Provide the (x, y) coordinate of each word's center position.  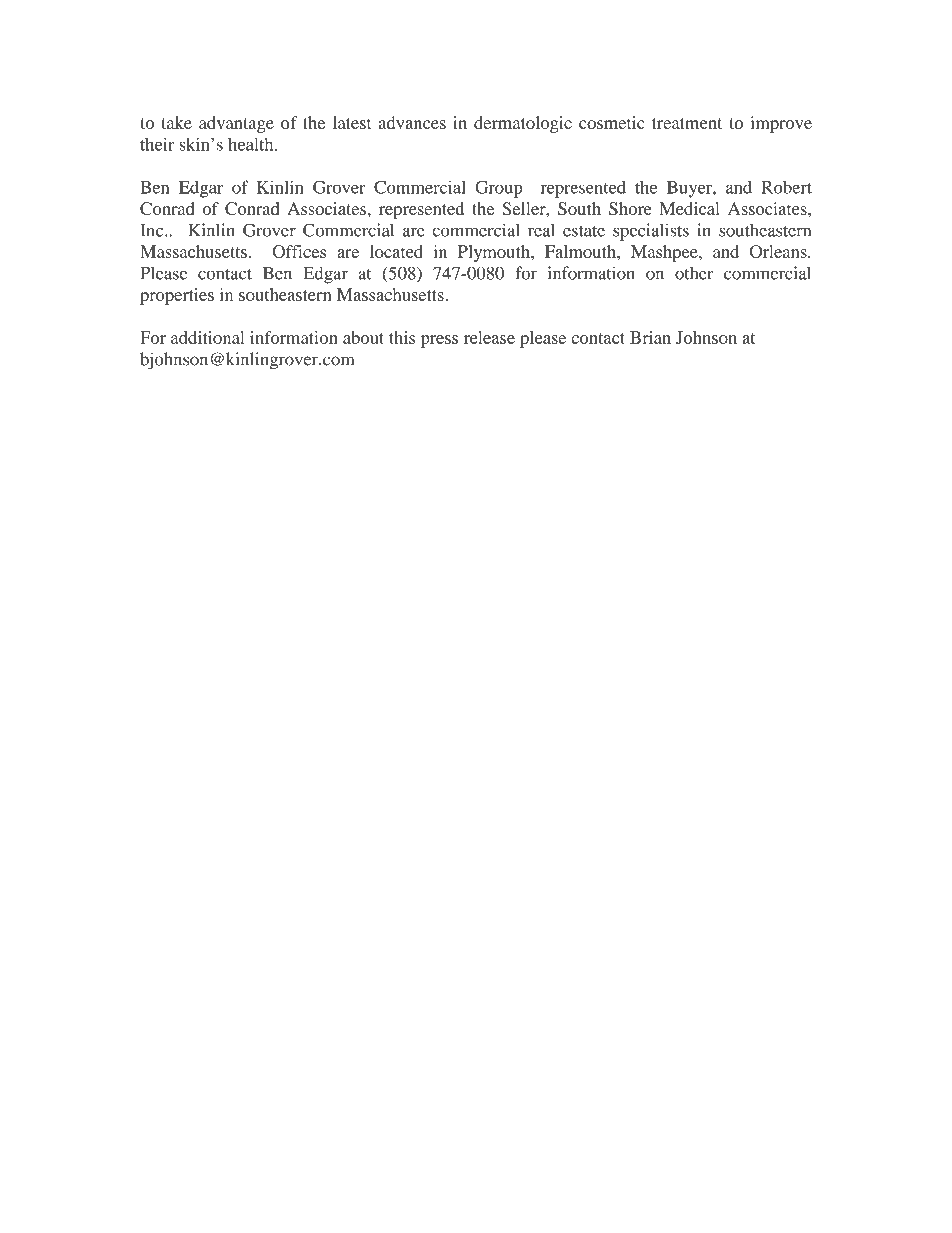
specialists (651, 232)
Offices (299, 251)
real (541, 230)
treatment (687, 123)
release (489, 337)
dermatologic (523, 124)
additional (208, 337)
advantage (236, 124)
